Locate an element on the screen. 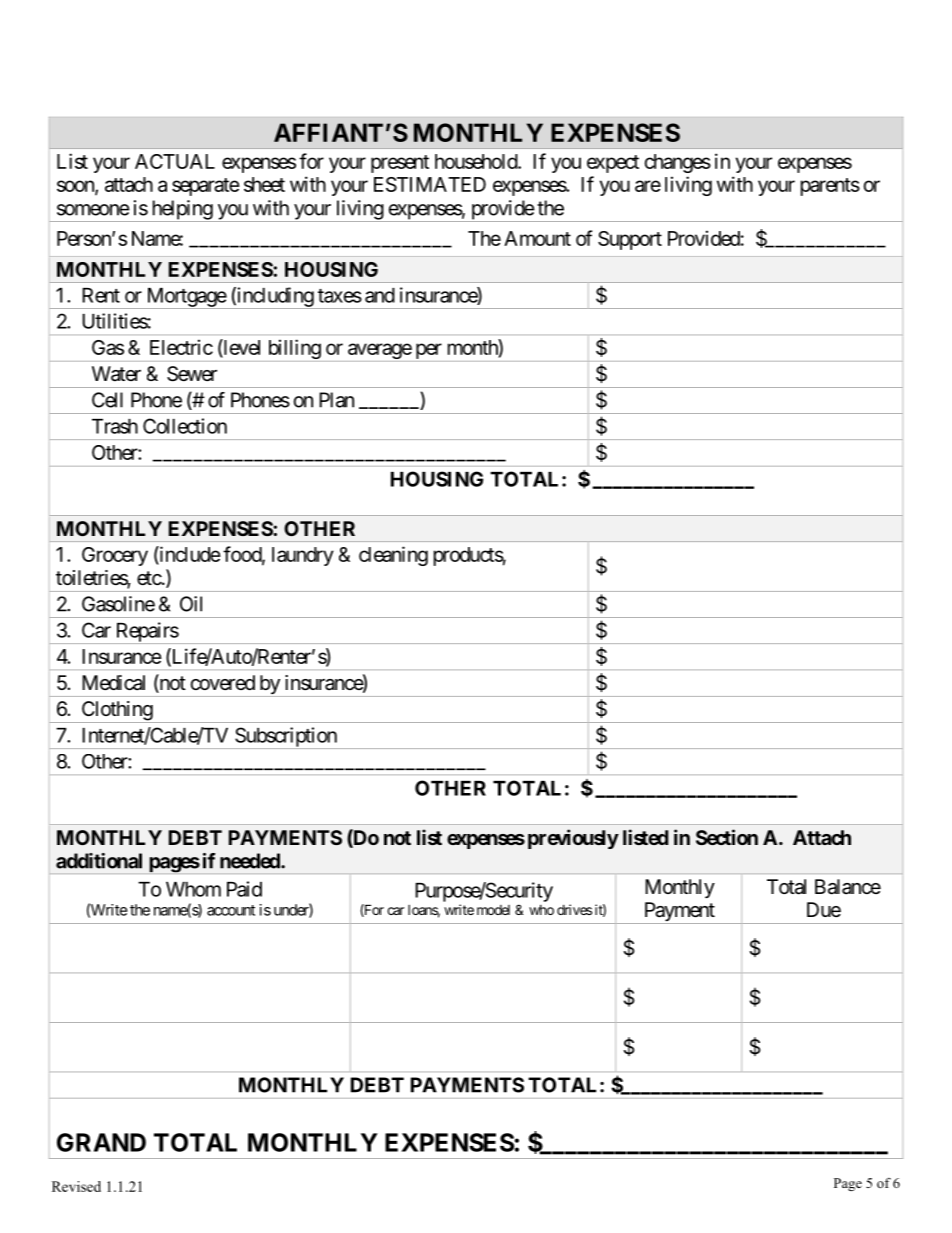  expect is located at coordinates (613, 164).
